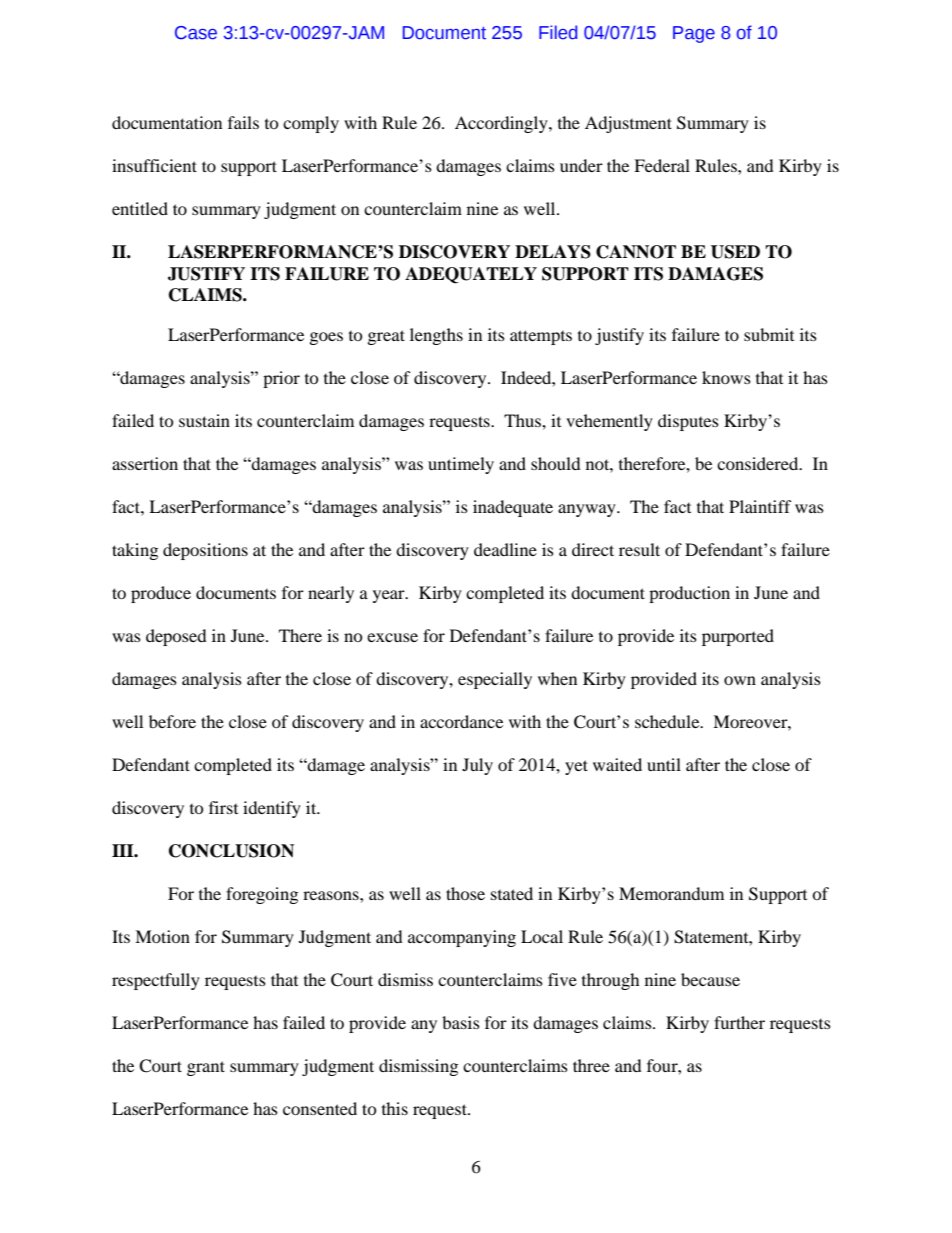 The height and width of the page is (1233, 952). Describe the element at coordinates (205, 551) in the page. I see `depositions` at that location.
